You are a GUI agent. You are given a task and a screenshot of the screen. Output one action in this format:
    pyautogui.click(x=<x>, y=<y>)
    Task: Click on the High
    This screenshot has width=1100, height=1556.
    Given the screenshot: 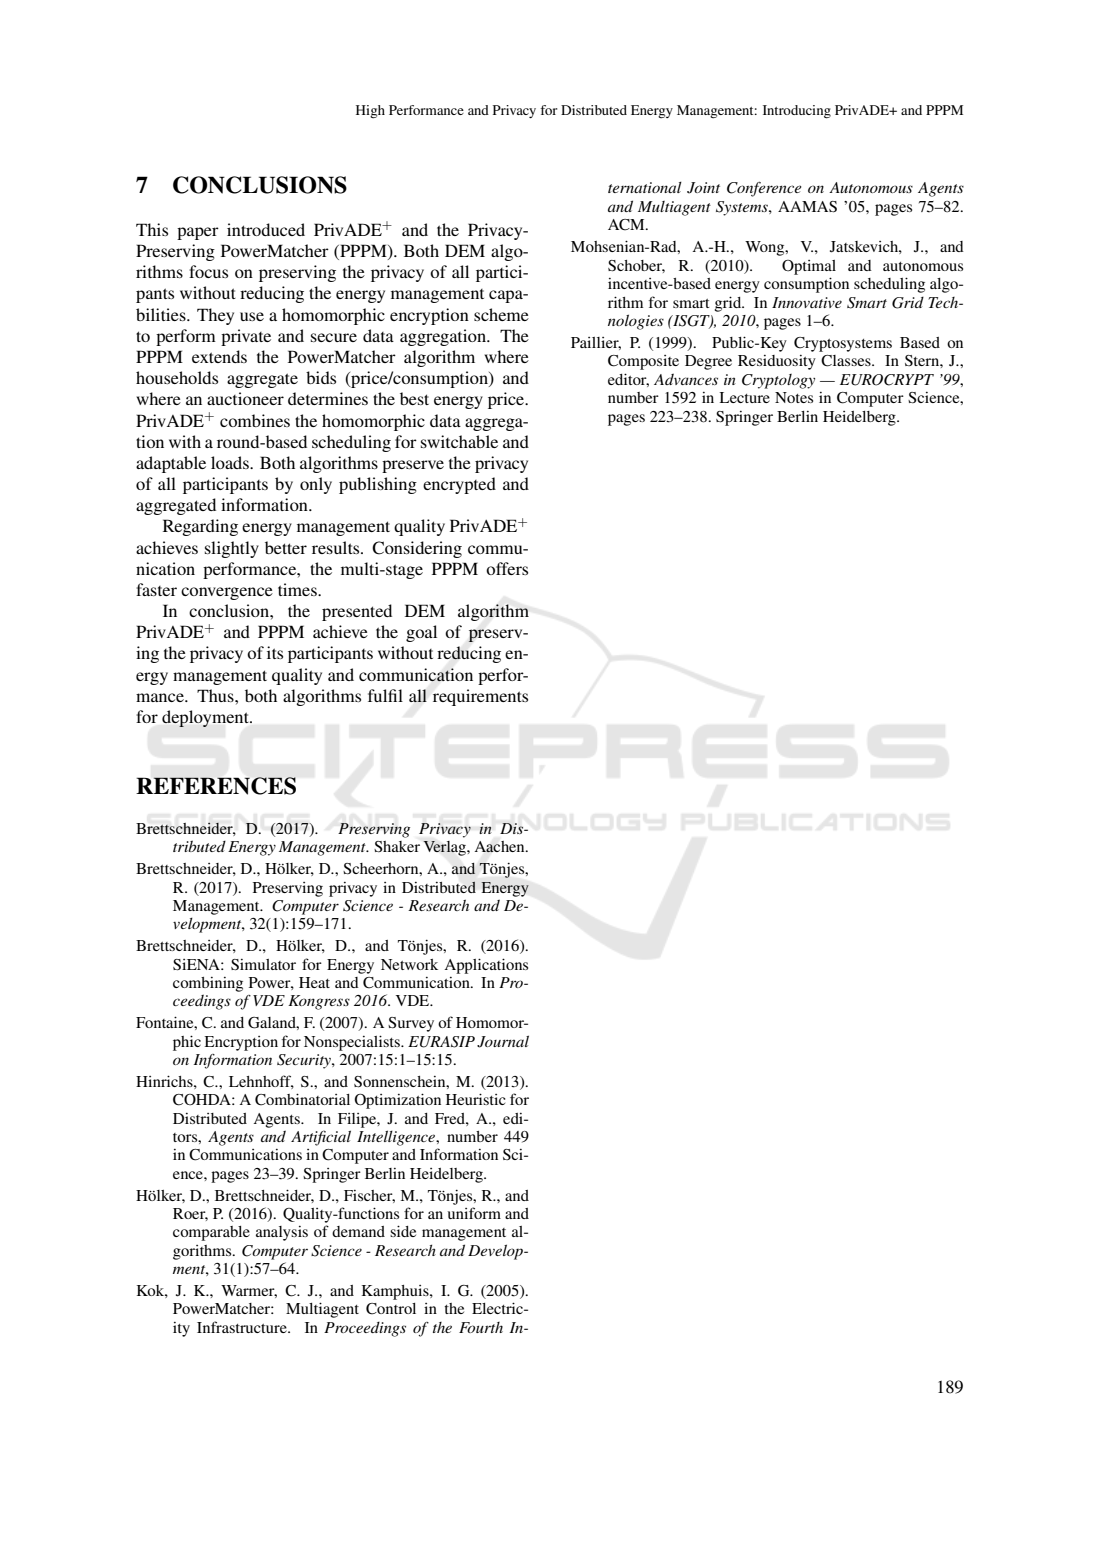 What is the action you would take?
    pyautogui.click(x=370, y=111)
